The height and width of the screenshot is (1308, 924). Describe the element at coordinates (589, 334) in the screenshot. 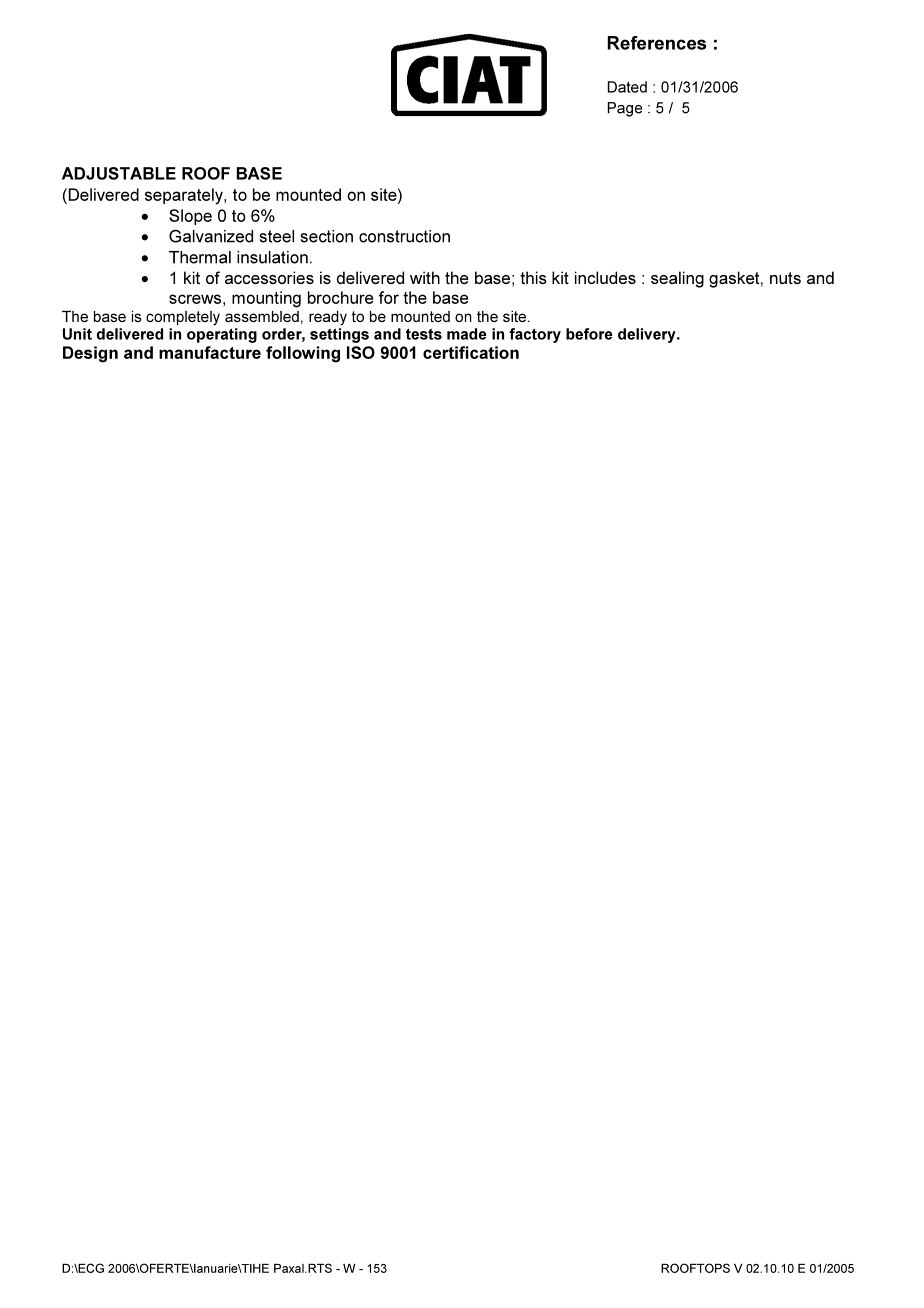

I see `before` at that location.
